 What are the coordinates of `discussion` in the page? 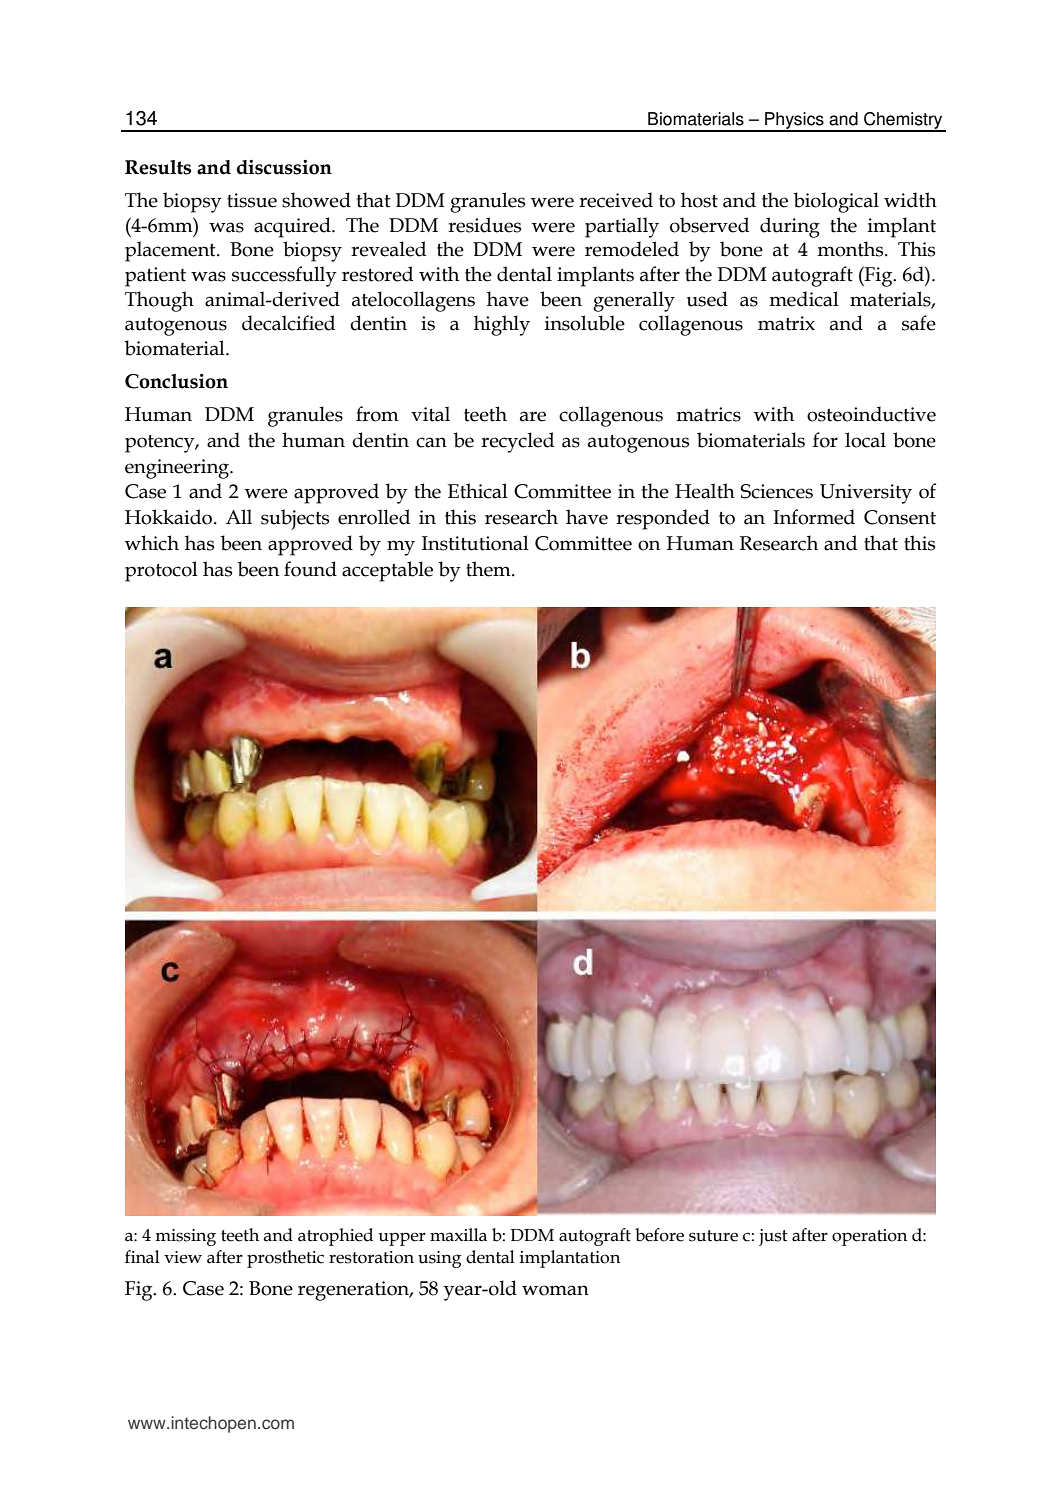 It's located at (284, 167).
